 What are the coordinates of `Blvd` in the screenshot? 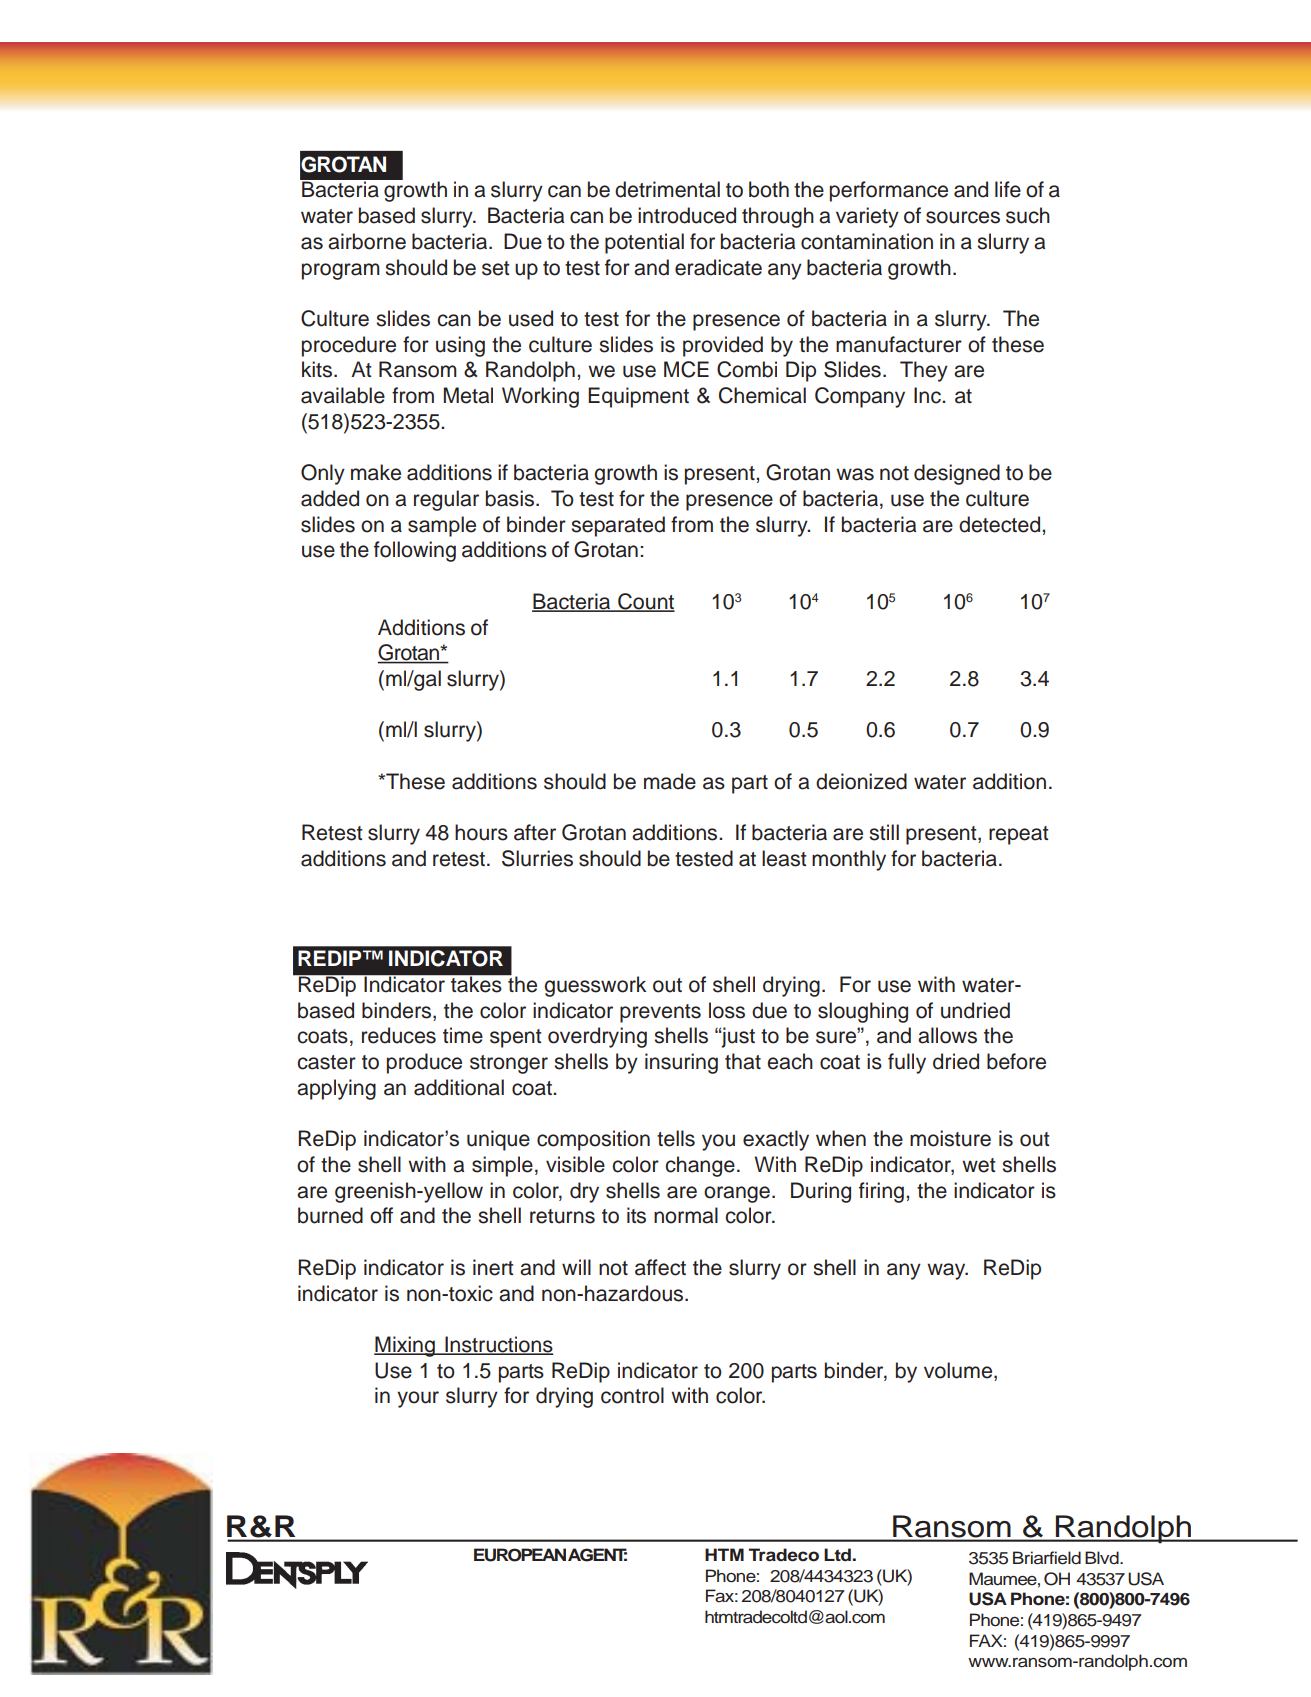 It's located at (1103, 1557).
